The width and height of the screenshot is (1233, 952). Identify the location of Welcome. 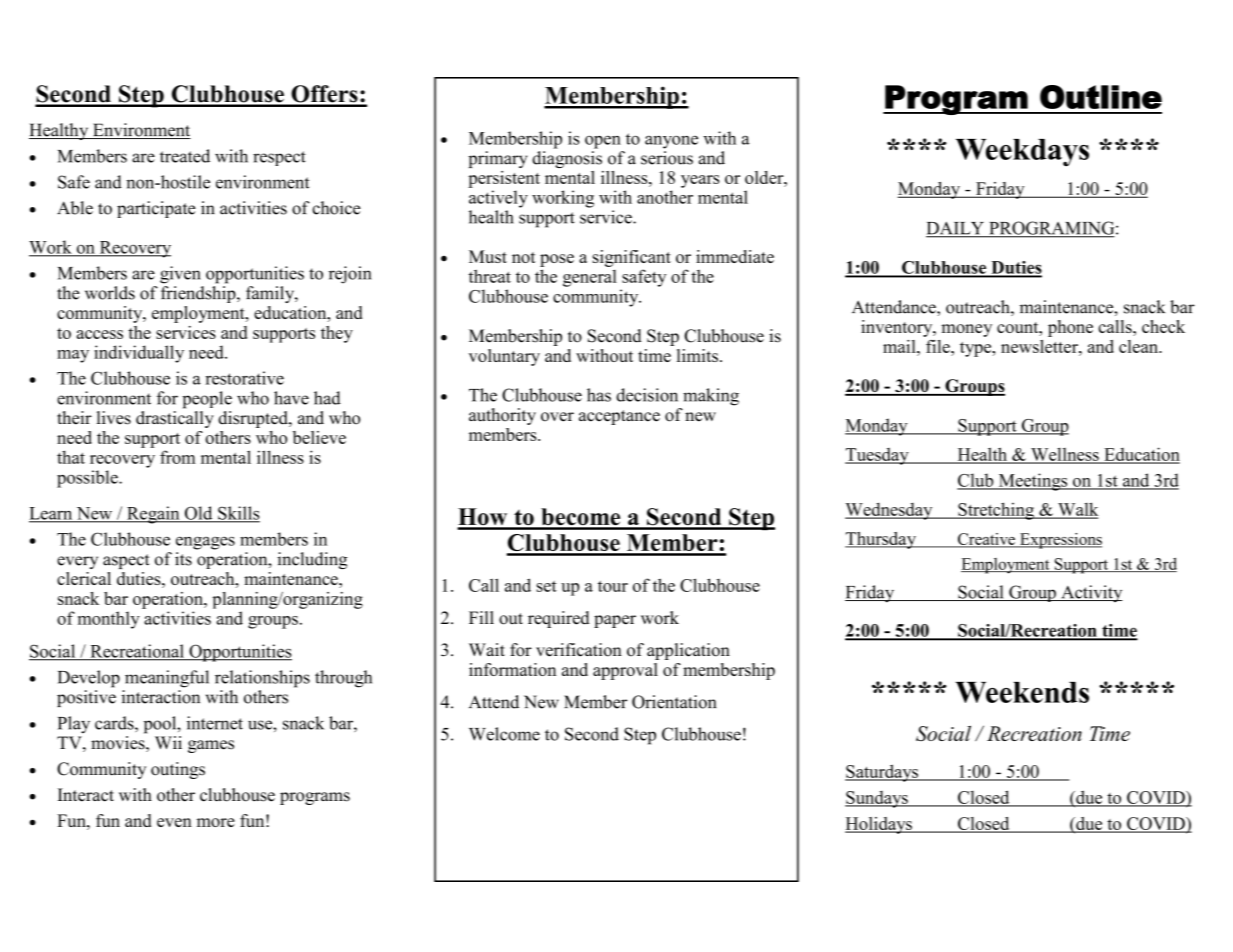
(504, 734).
